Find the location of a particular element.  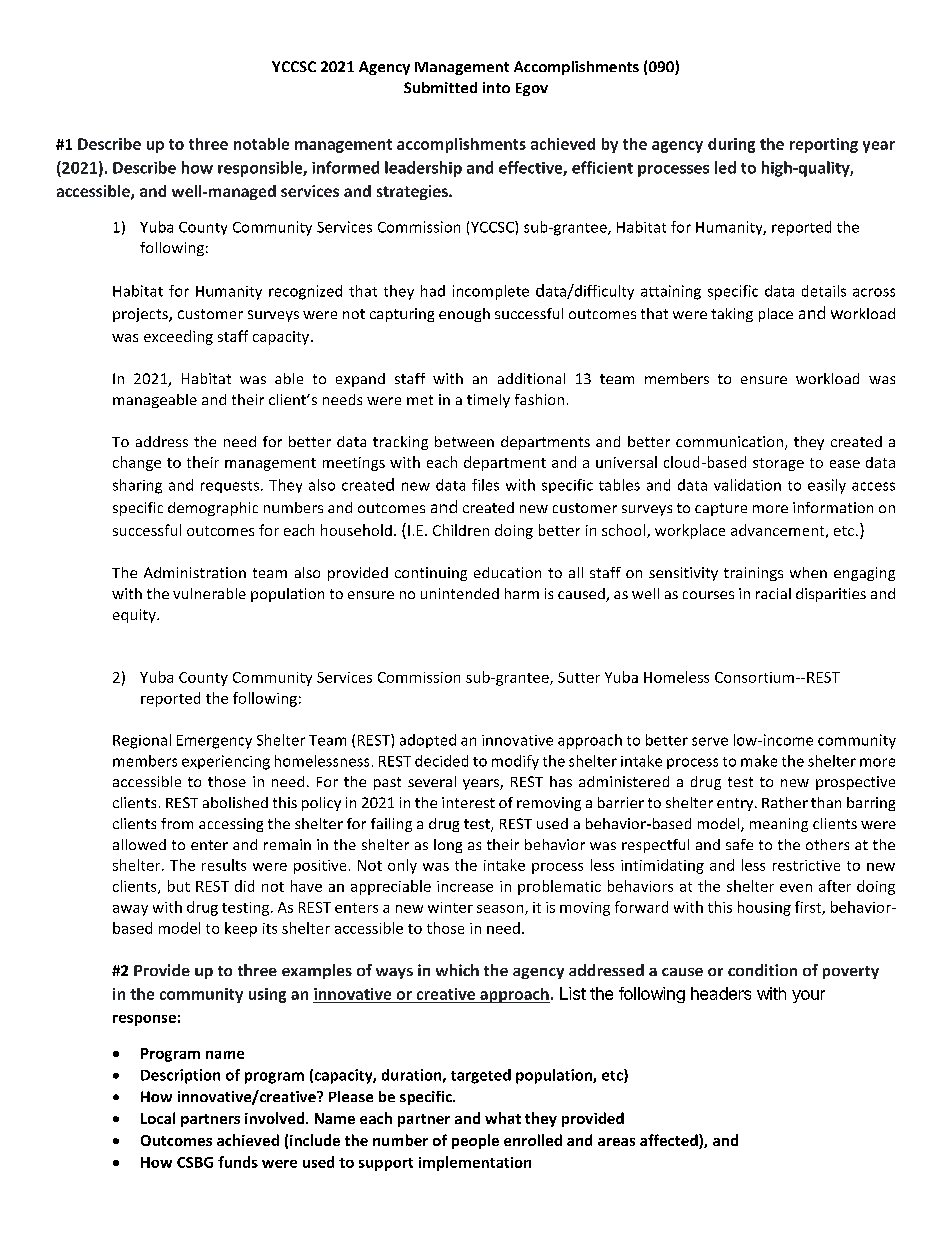

exceeding is located at coordinates (178, 337).
